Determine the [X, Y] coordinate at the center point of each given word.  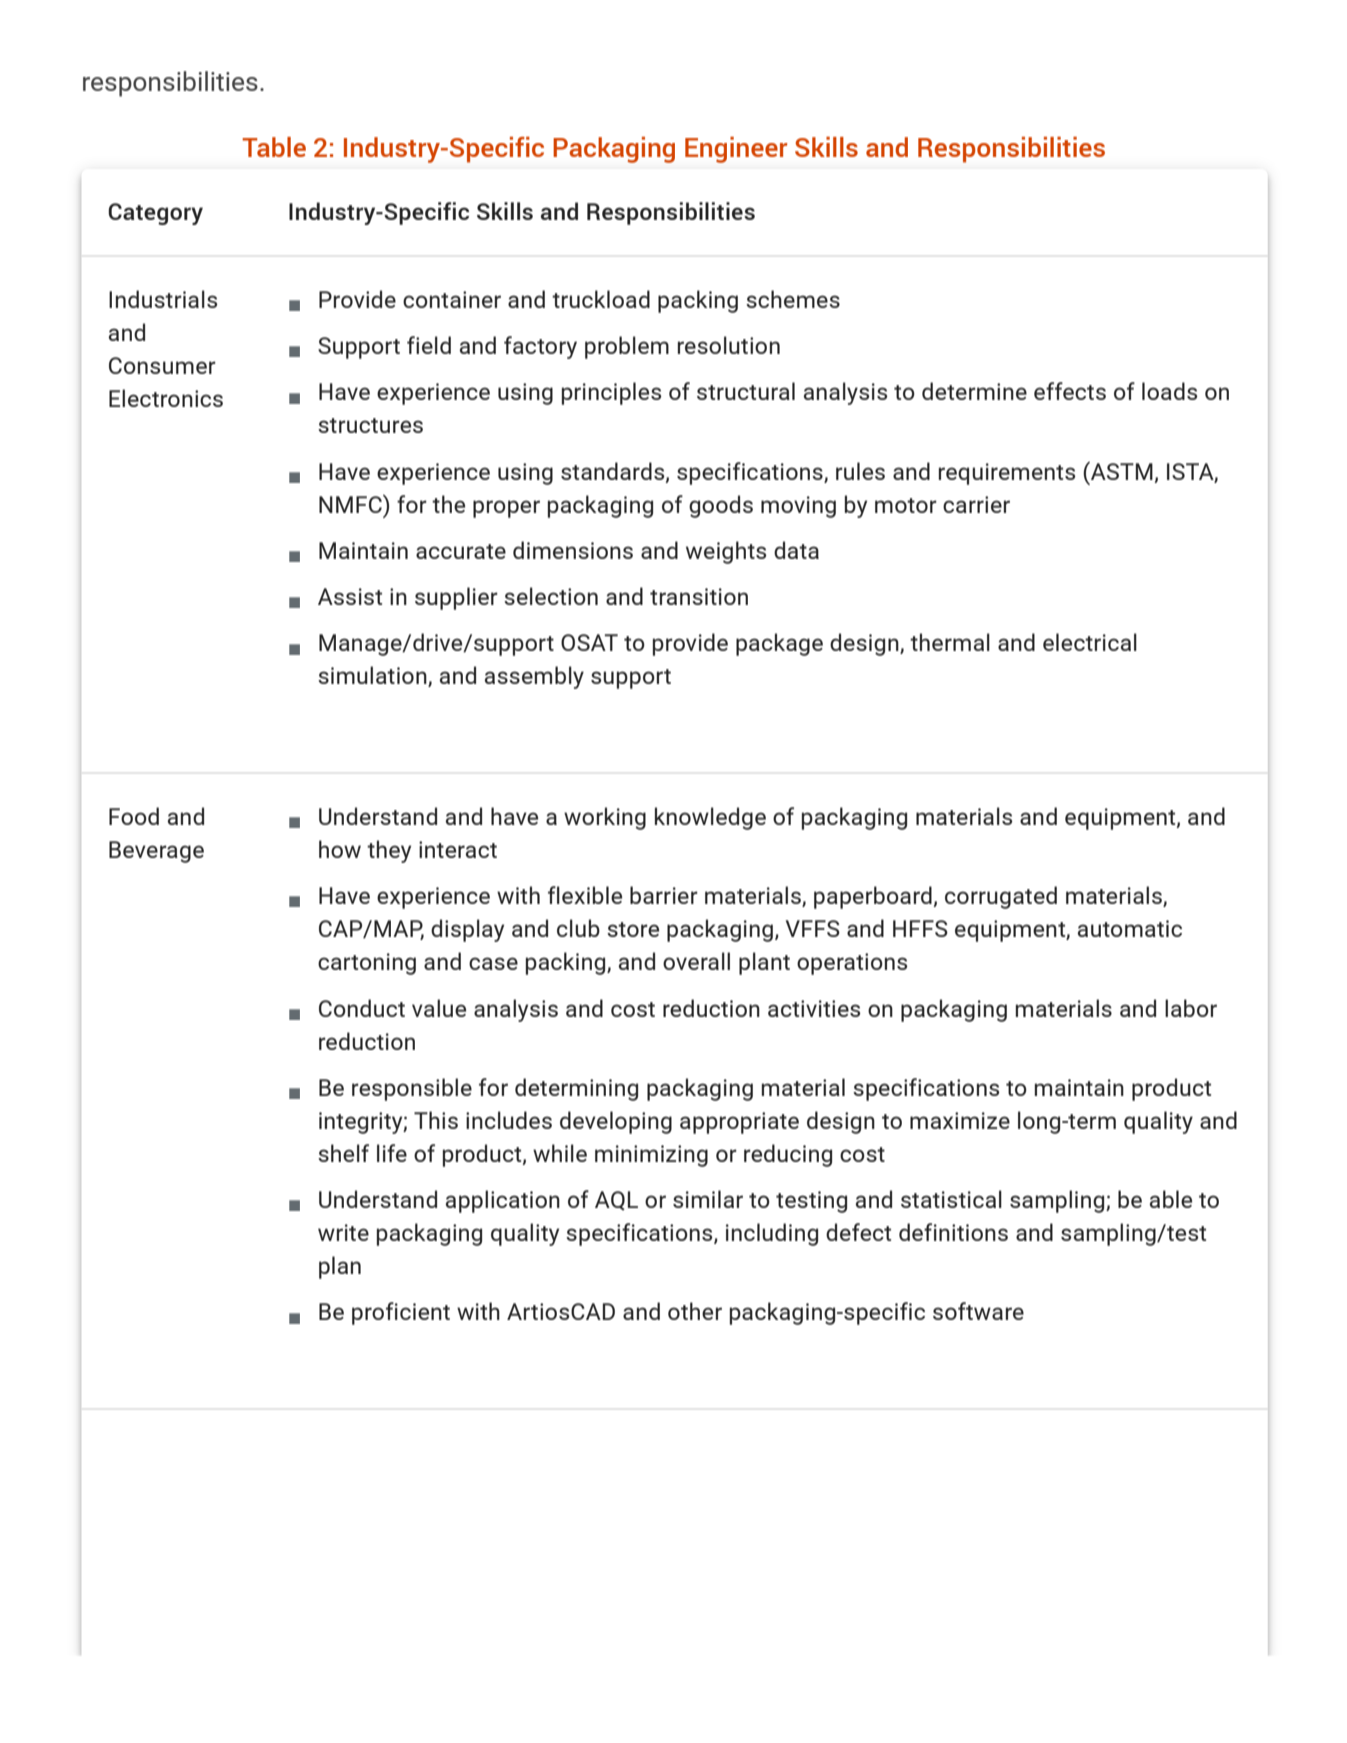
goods [721, 506]
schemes [793, 299]
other [695, 1311]
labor [1191, 1008]
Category [155, 214]
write [343, 1232]
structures [370, 425]
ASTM [1121, 471]
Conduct [362, 1008]
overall [696, 961]
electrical [1090, 642]
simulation [373, 676]
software [978, 1311]
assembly [534, 677]
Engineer [736, 150]
